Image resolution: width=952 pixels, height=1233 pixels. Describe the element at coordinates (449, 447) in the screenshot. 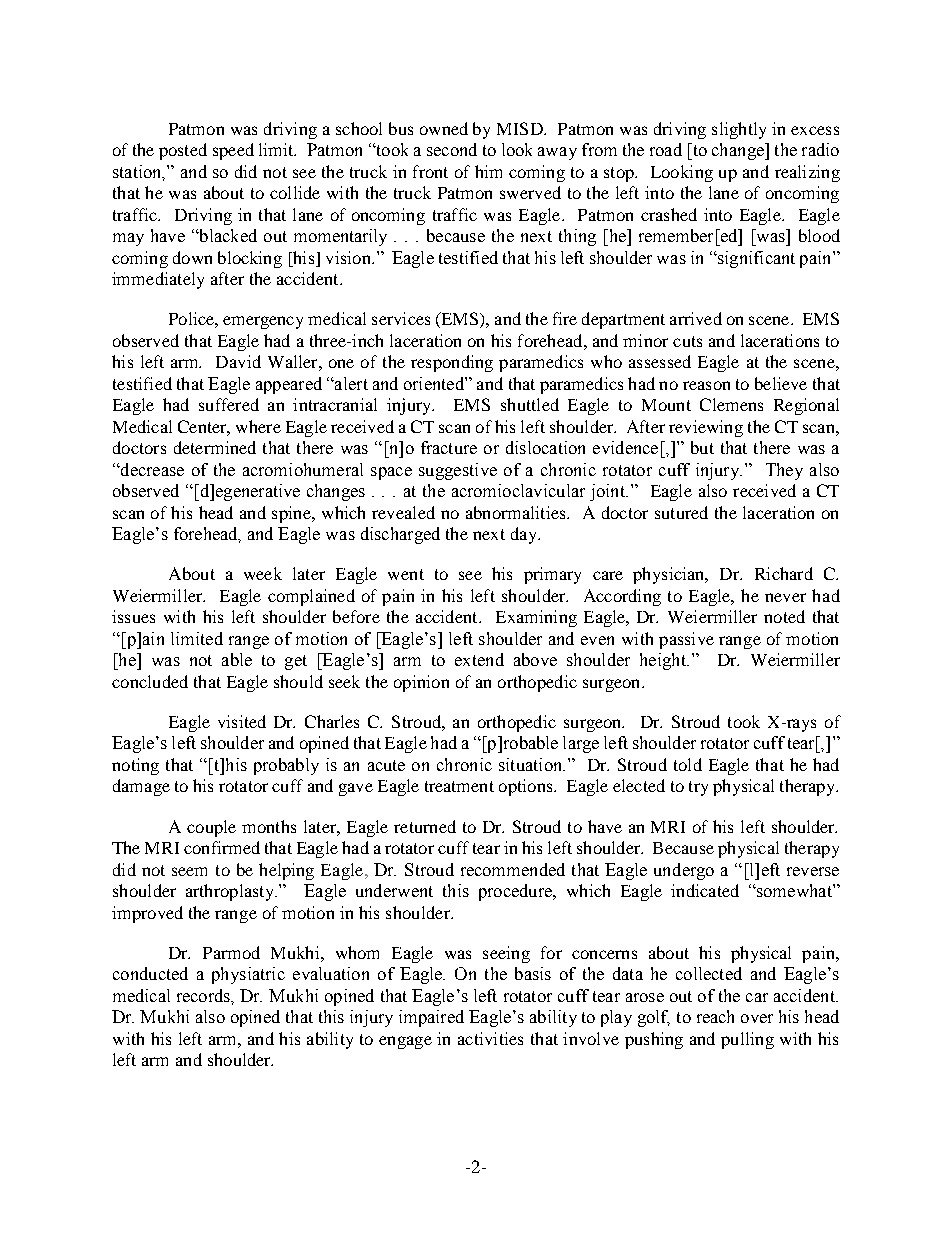

I see `fracture` at that location.
